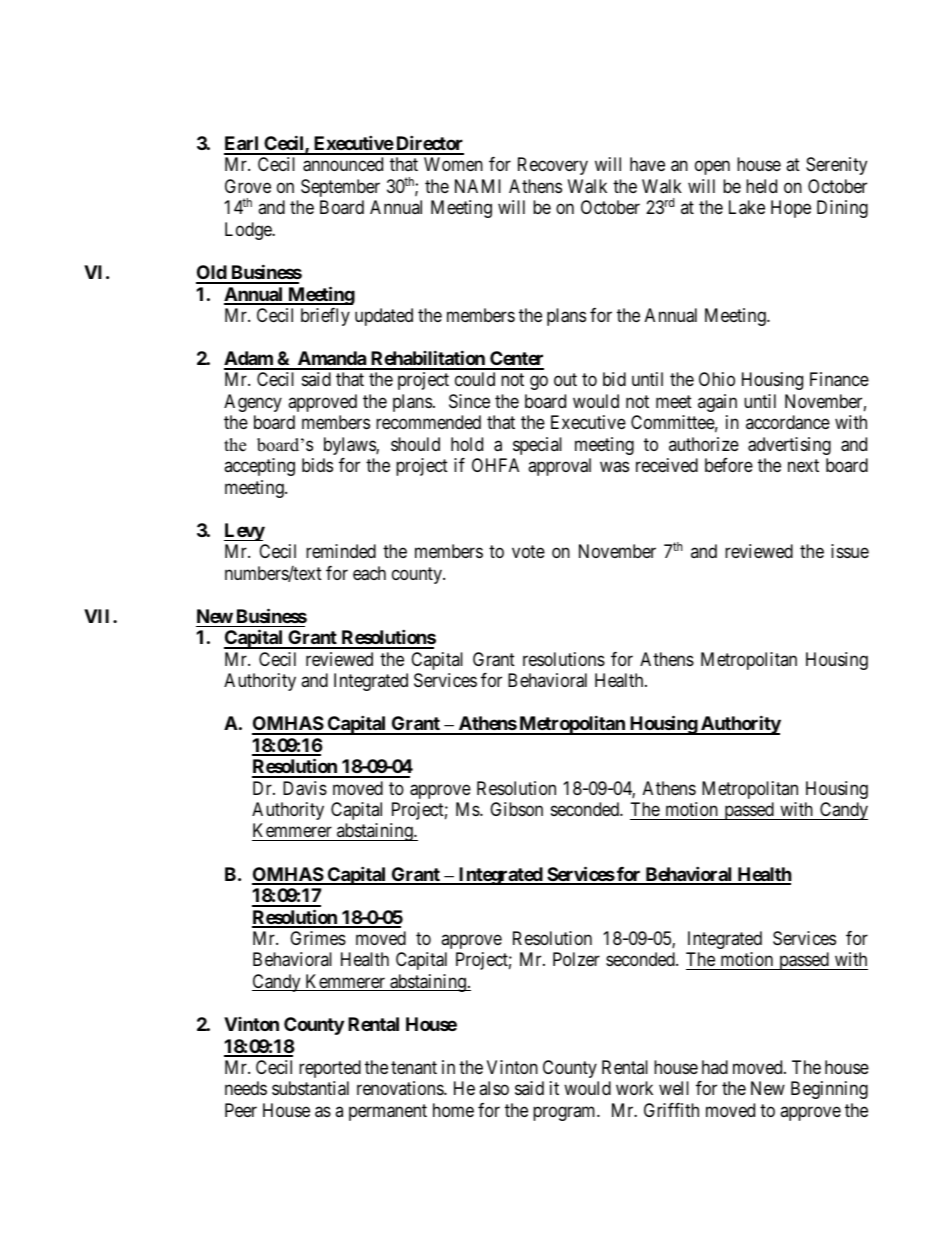 This page has width=952, height=1233. I want to click on Gibson, so click(516, 809).
